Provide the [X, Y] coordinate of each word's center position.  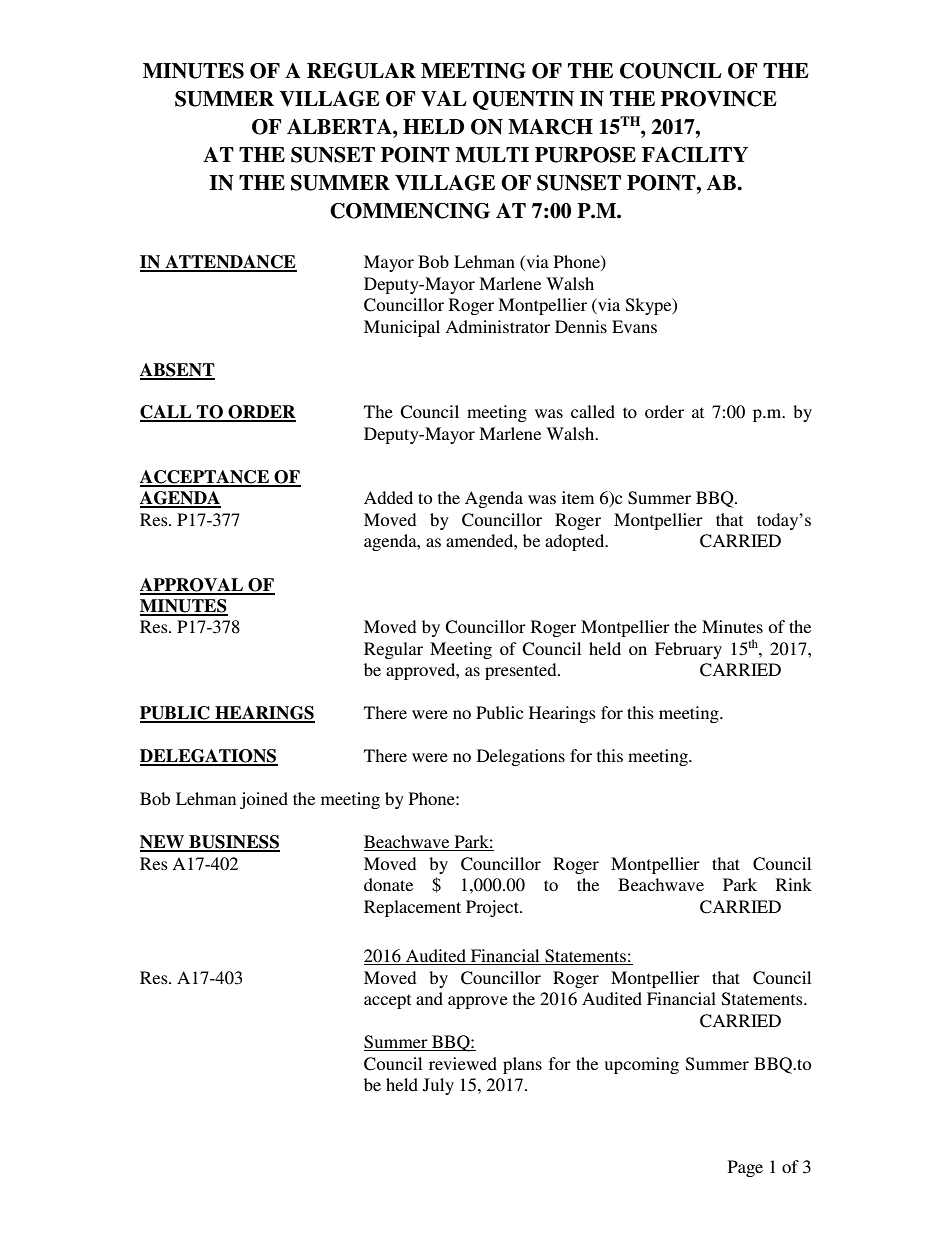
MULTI [492, 155]
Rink [794, 884]
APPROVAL [192, 586]
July [438, 1086]
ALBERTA [340, 126]
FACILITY [695, 155]
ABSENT [177, 371]
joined [264, 800]
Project [493, 908]
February [688, 650]
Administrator [497, 326]
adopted [576, 542]
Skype [650, 306]
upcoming [642, 1065]
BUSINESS [233, 843]
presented [522, 671]
